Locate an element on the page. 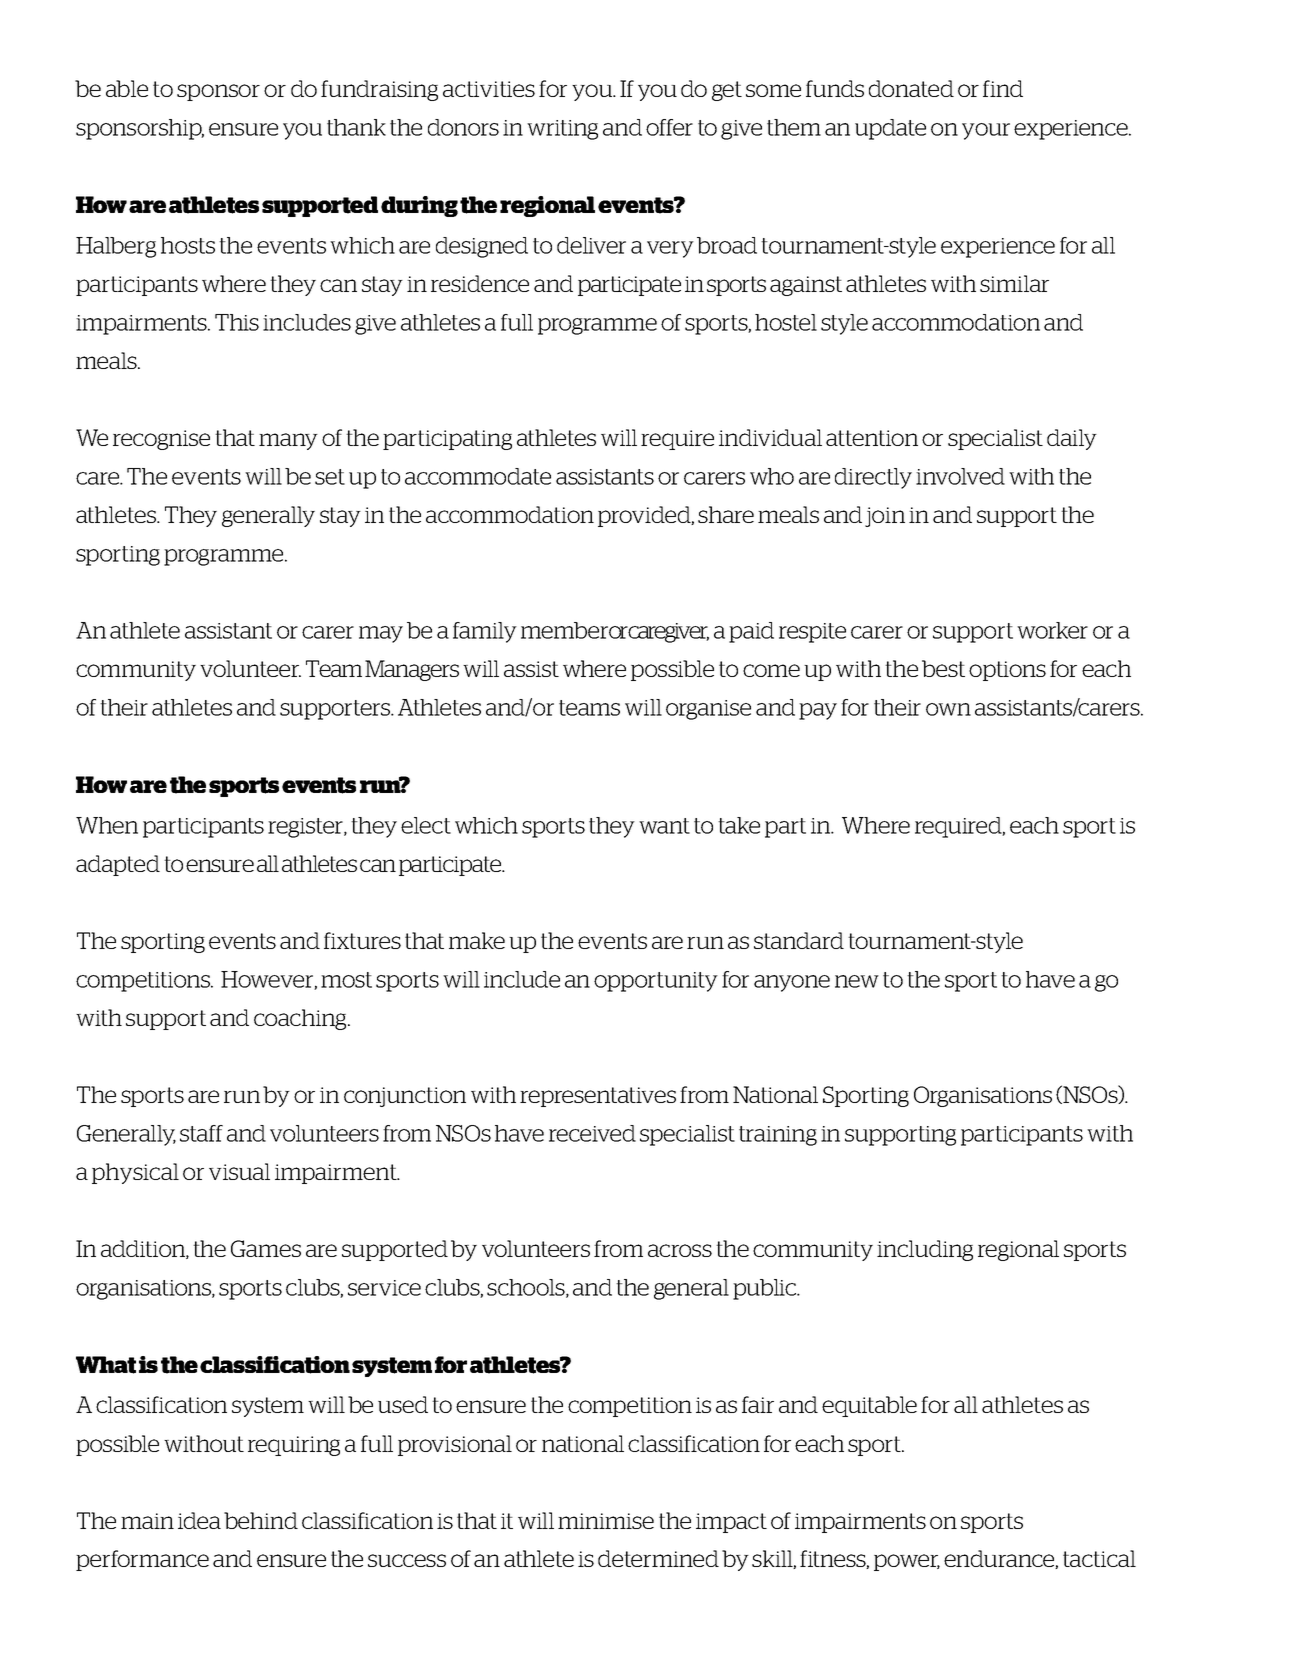 The width and height of the page is (1294, 1674). may is located at coordinates (381, 634).
